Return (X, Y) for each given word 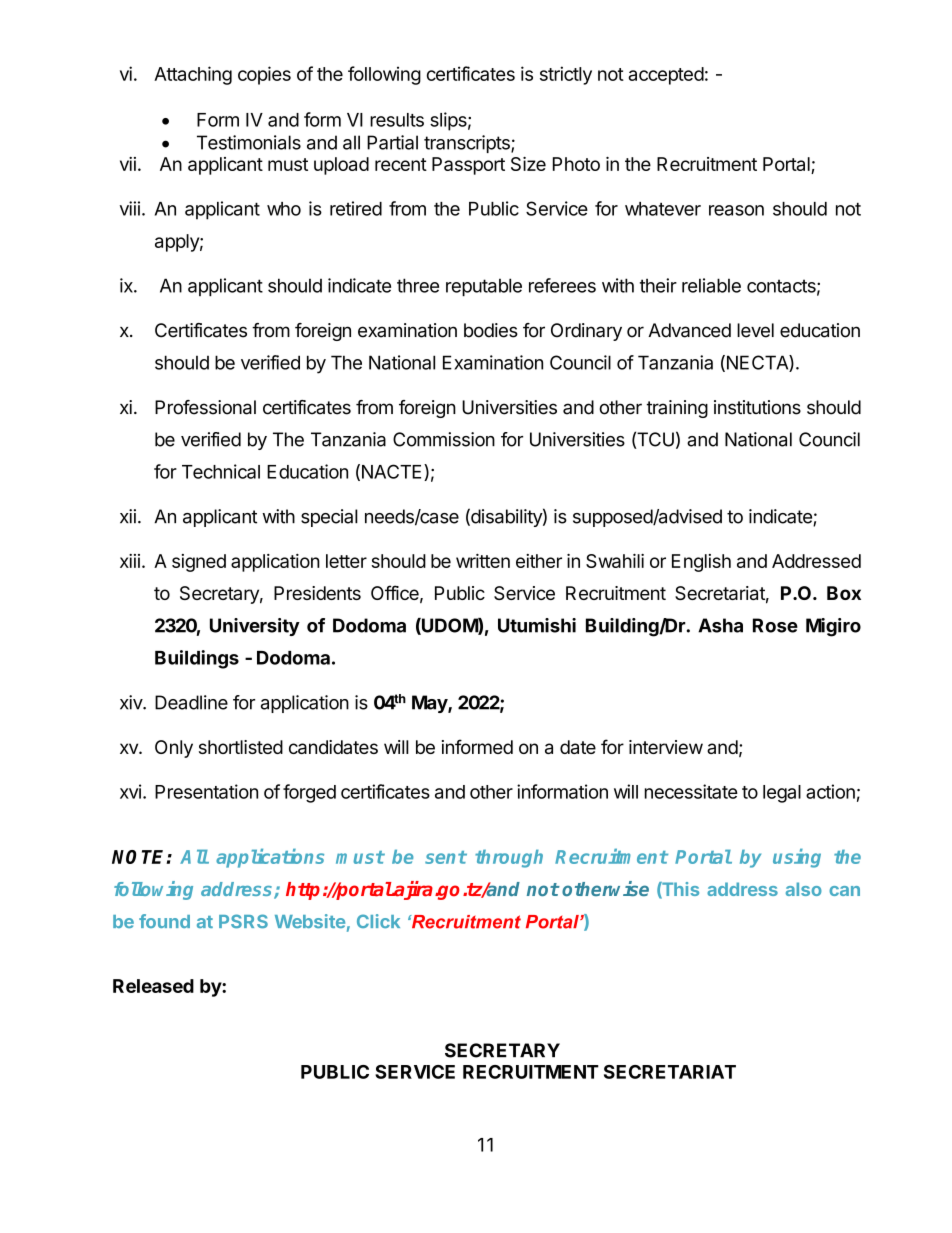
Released (153, 986)
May (430, 704)
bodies (491, 330)
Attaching (193, 75)
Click (378, 921)
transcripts (468, 144)
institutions (757, 407)
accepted (666, 76)
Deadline (191, 702)
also (804, 889)
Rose (775, 625)
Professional (205, 407)
